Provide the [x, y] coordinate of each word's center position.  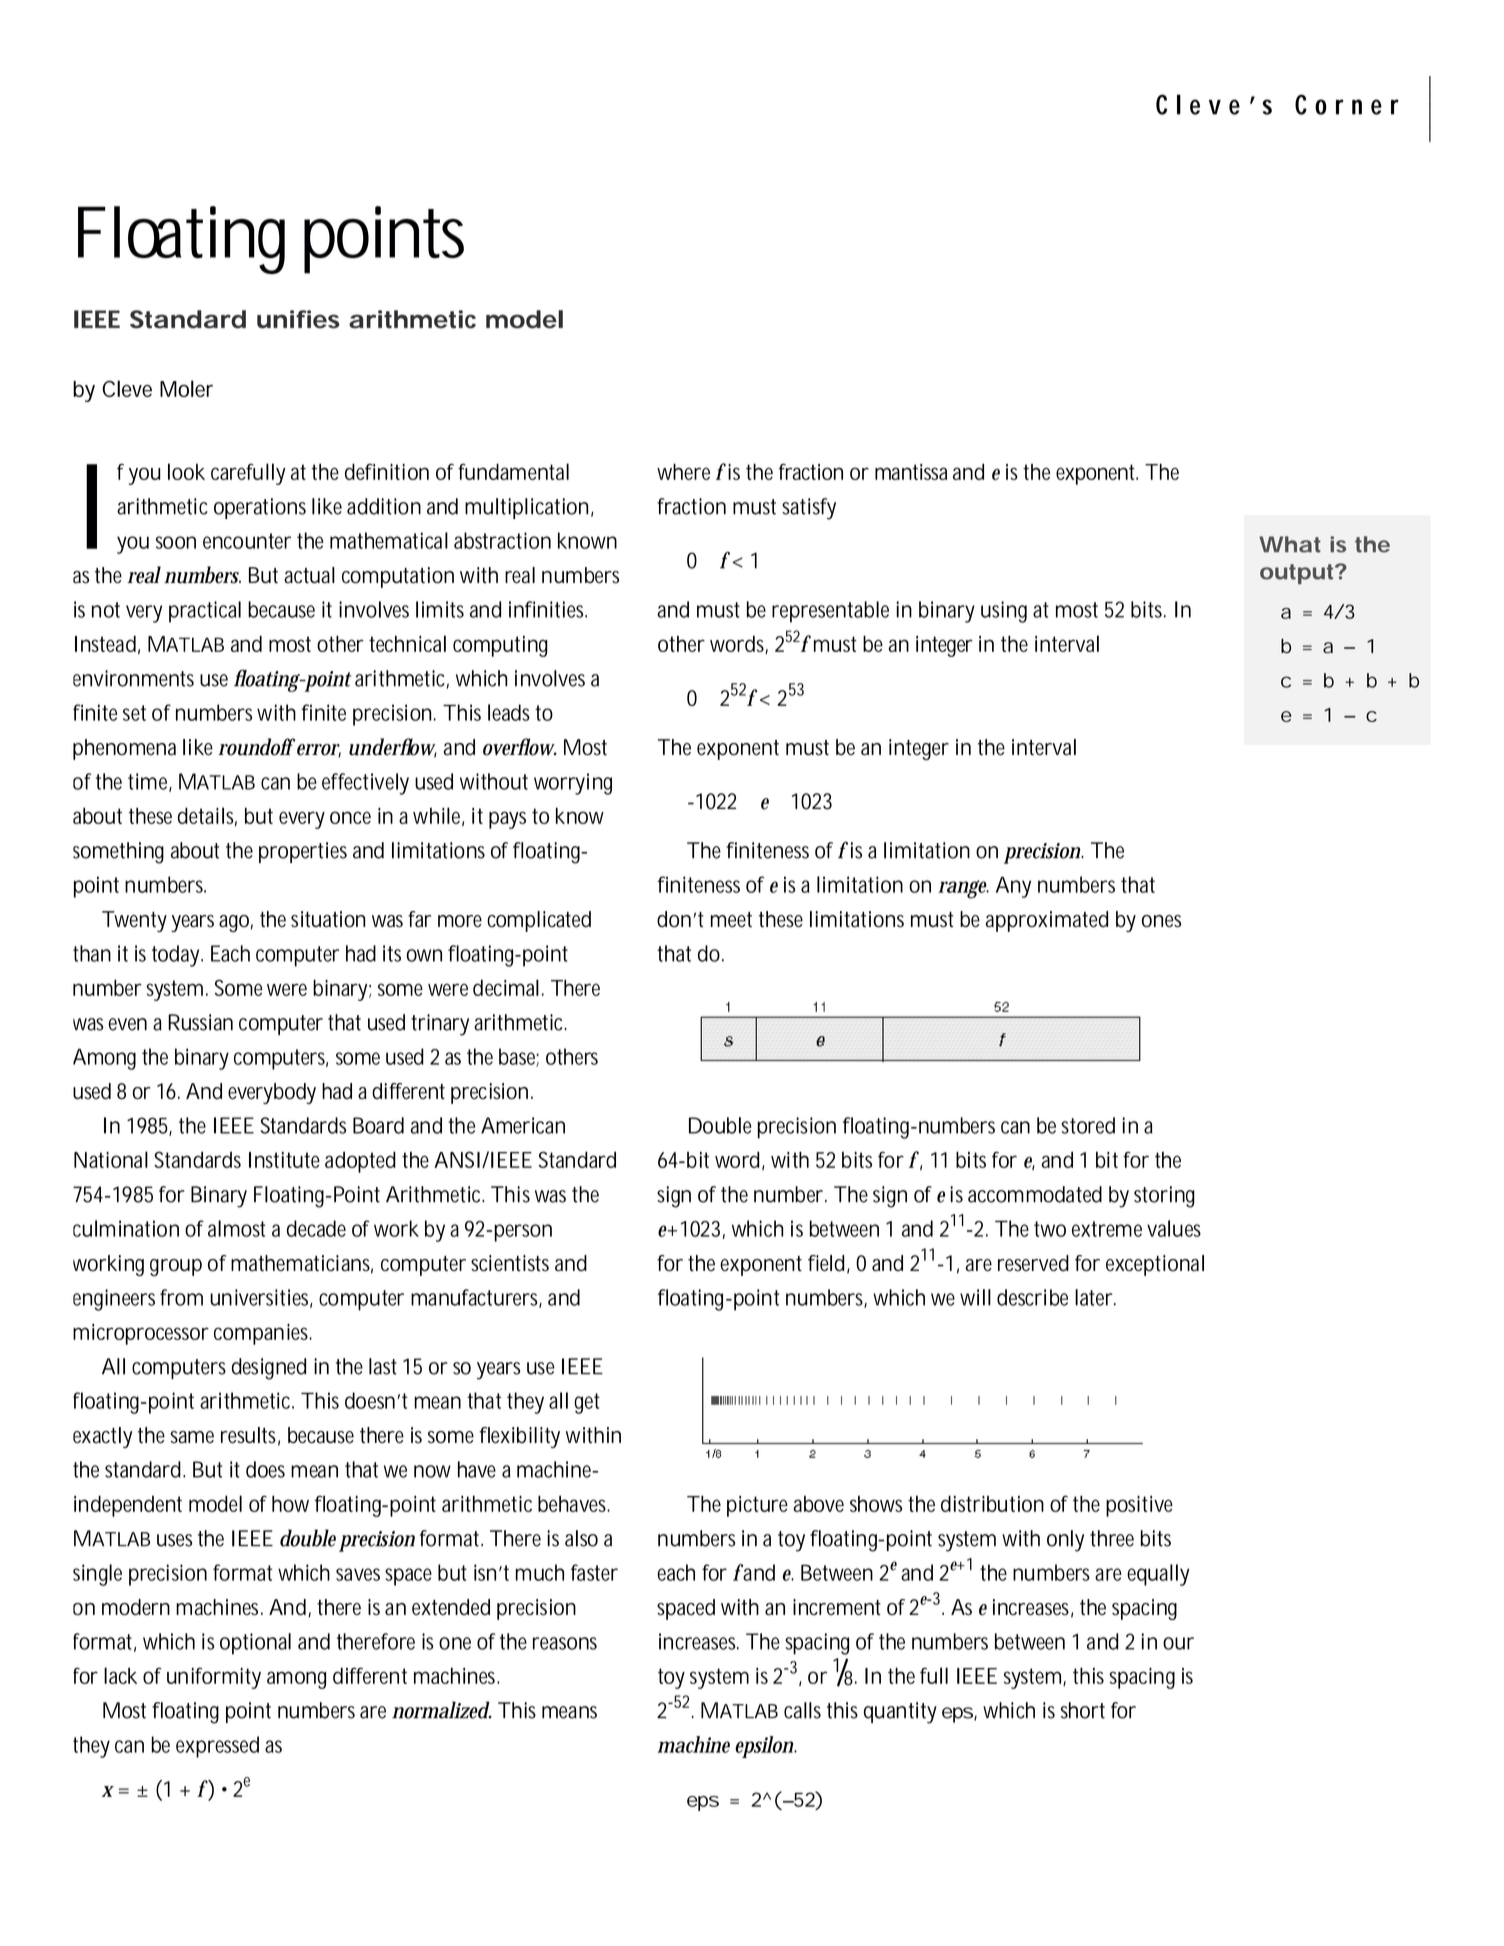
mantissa [911, 472]
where [683, 471]
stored [1088, 1125]
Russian [200, 1022]
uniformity [214, 1678]
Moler [186, 388]
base [519, 1057]
